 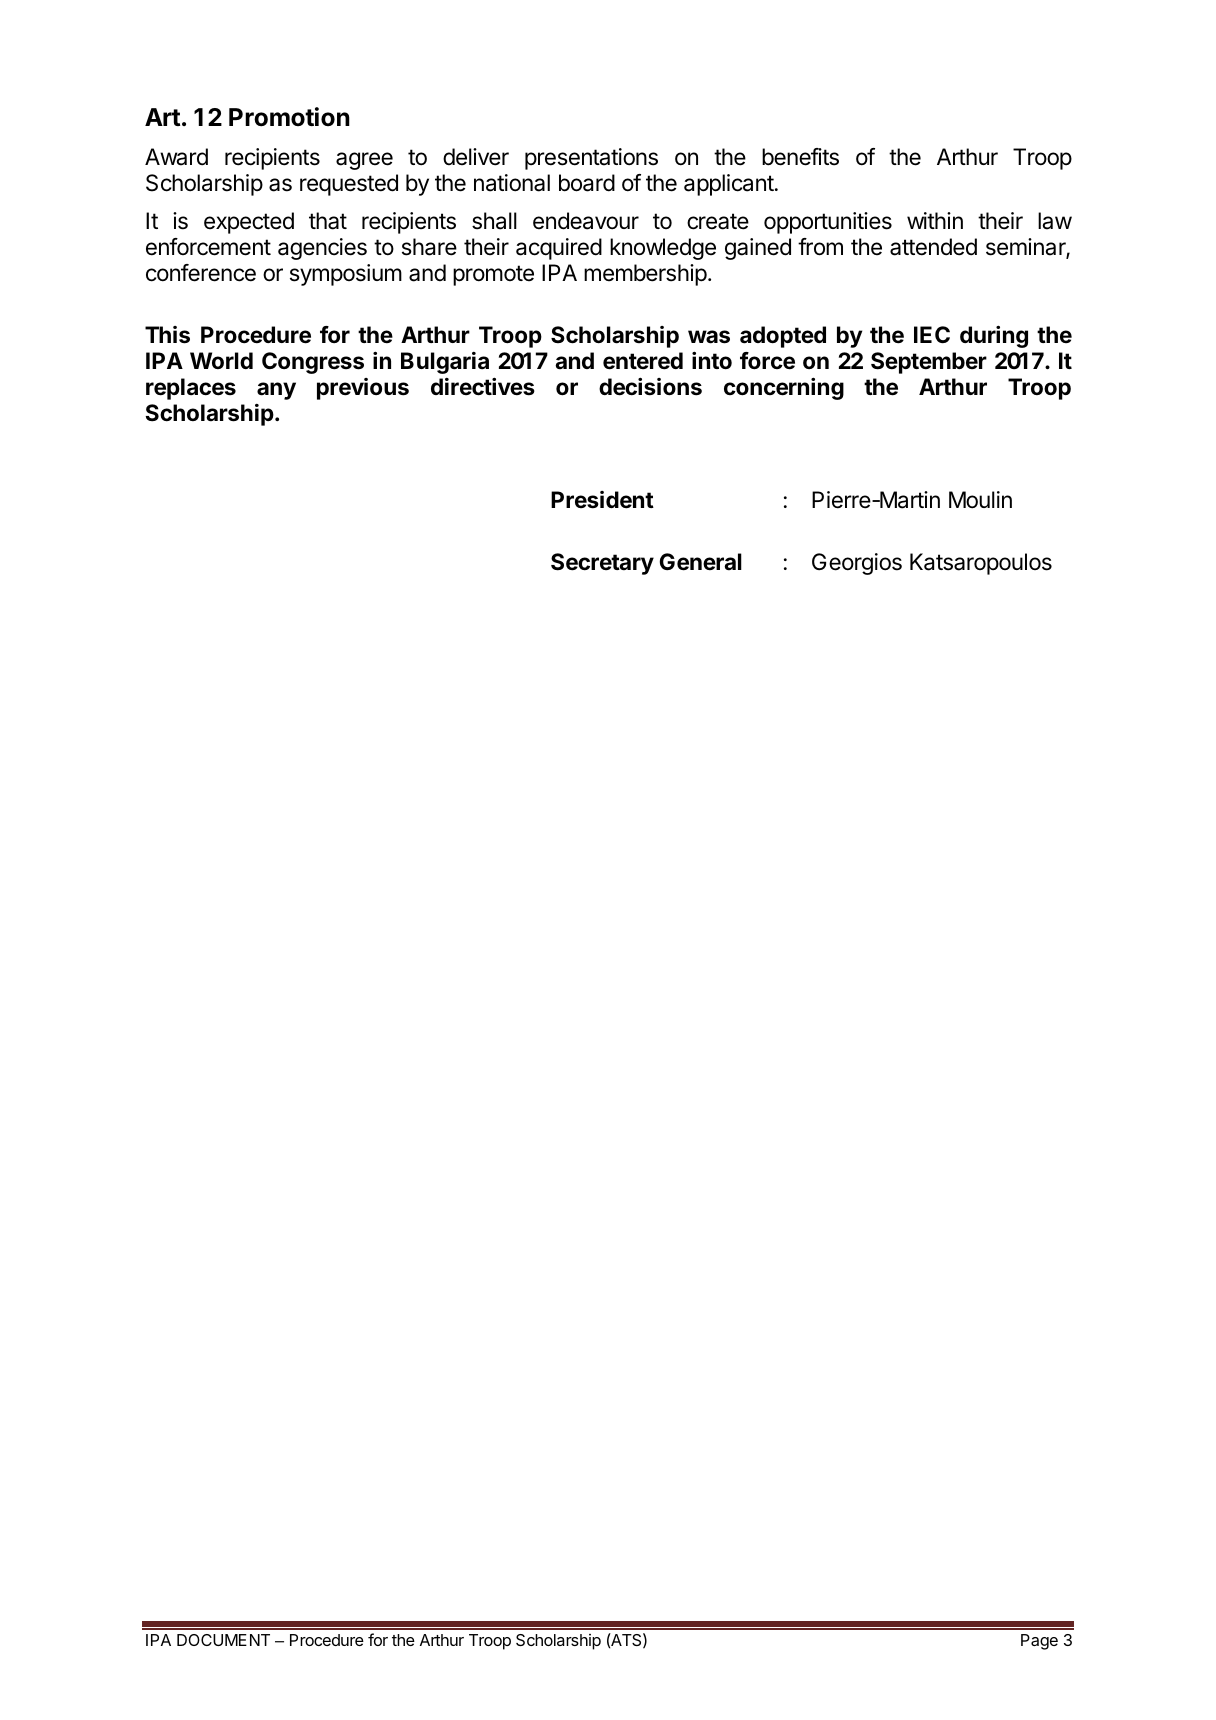 What do you see at coordinates (191, 389) in the screenshot?
I see `replaces` at bounding box center [191, 389].
